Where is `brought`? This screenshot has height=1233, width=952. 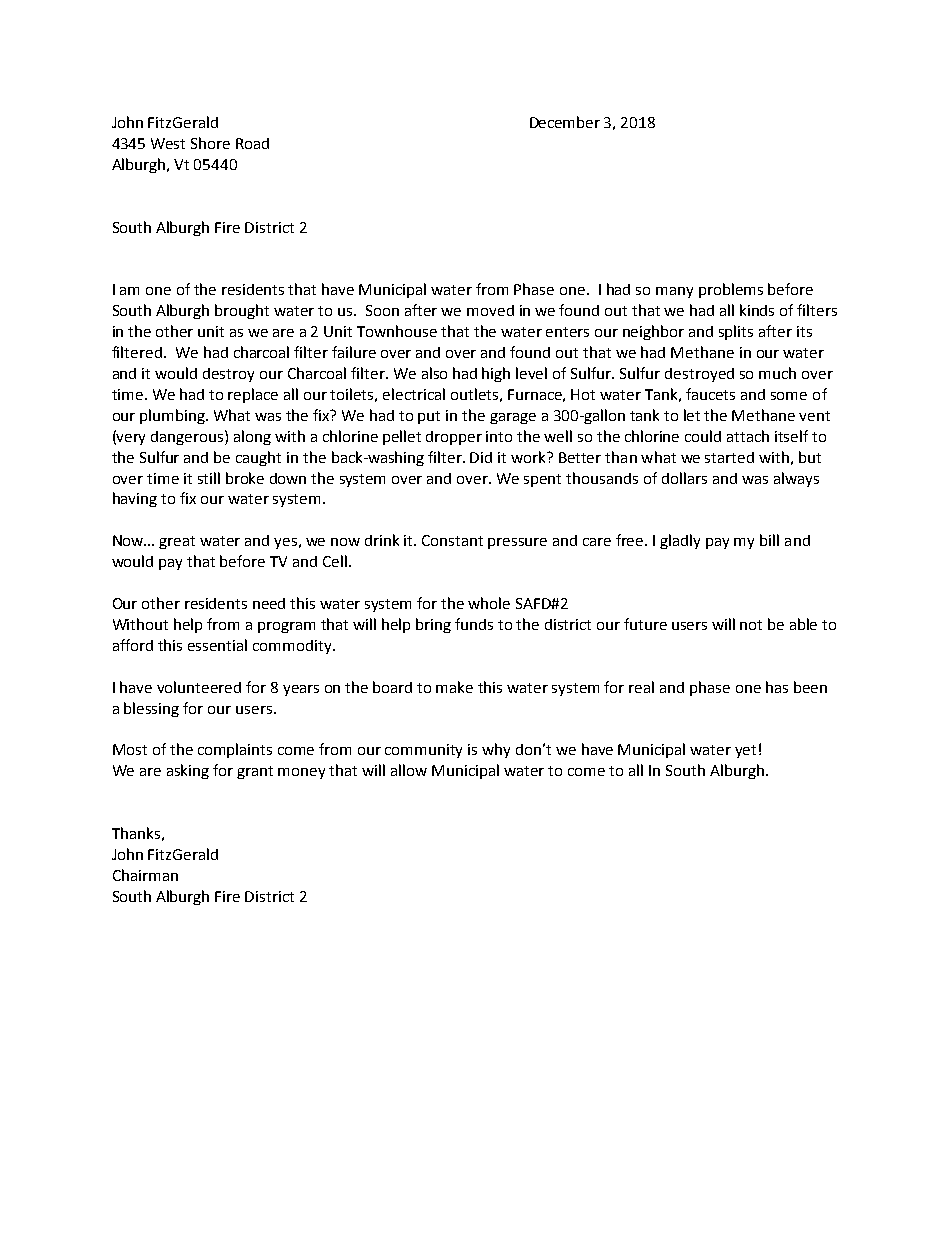 brought is located at coordinates (242, 311).
